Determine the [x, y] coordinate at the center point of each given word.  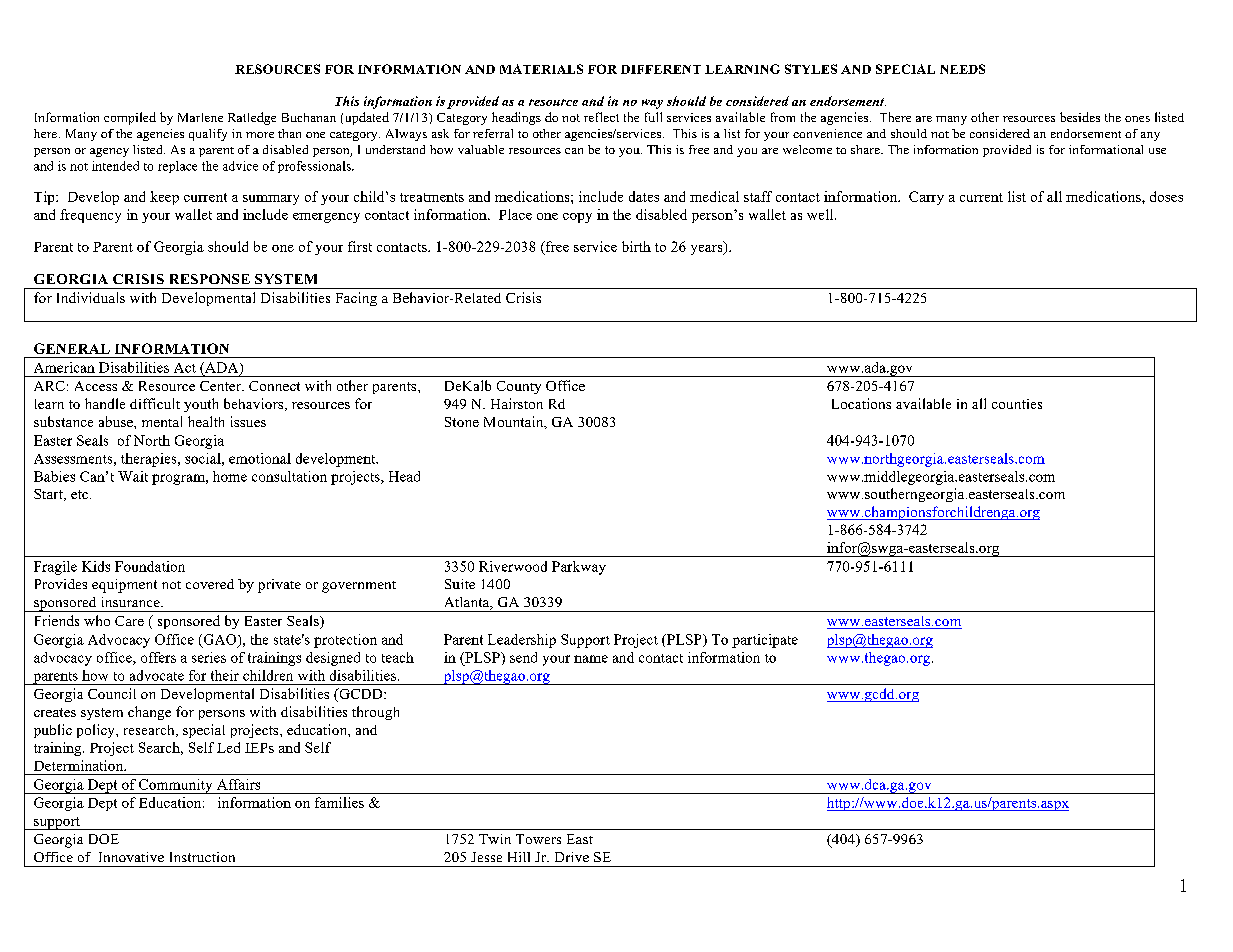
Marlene [200, 117]
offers [158, 657]
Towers [538, 839]
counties [1017, 404]
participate [765, 641]
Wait [133, 476]
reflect [601, 117]
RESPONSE [210, 279]
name [591, 659]
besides [1080, 117]
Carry [926, 198]
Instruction [202, 857]
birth [636, 246]
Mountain [515, 422]
